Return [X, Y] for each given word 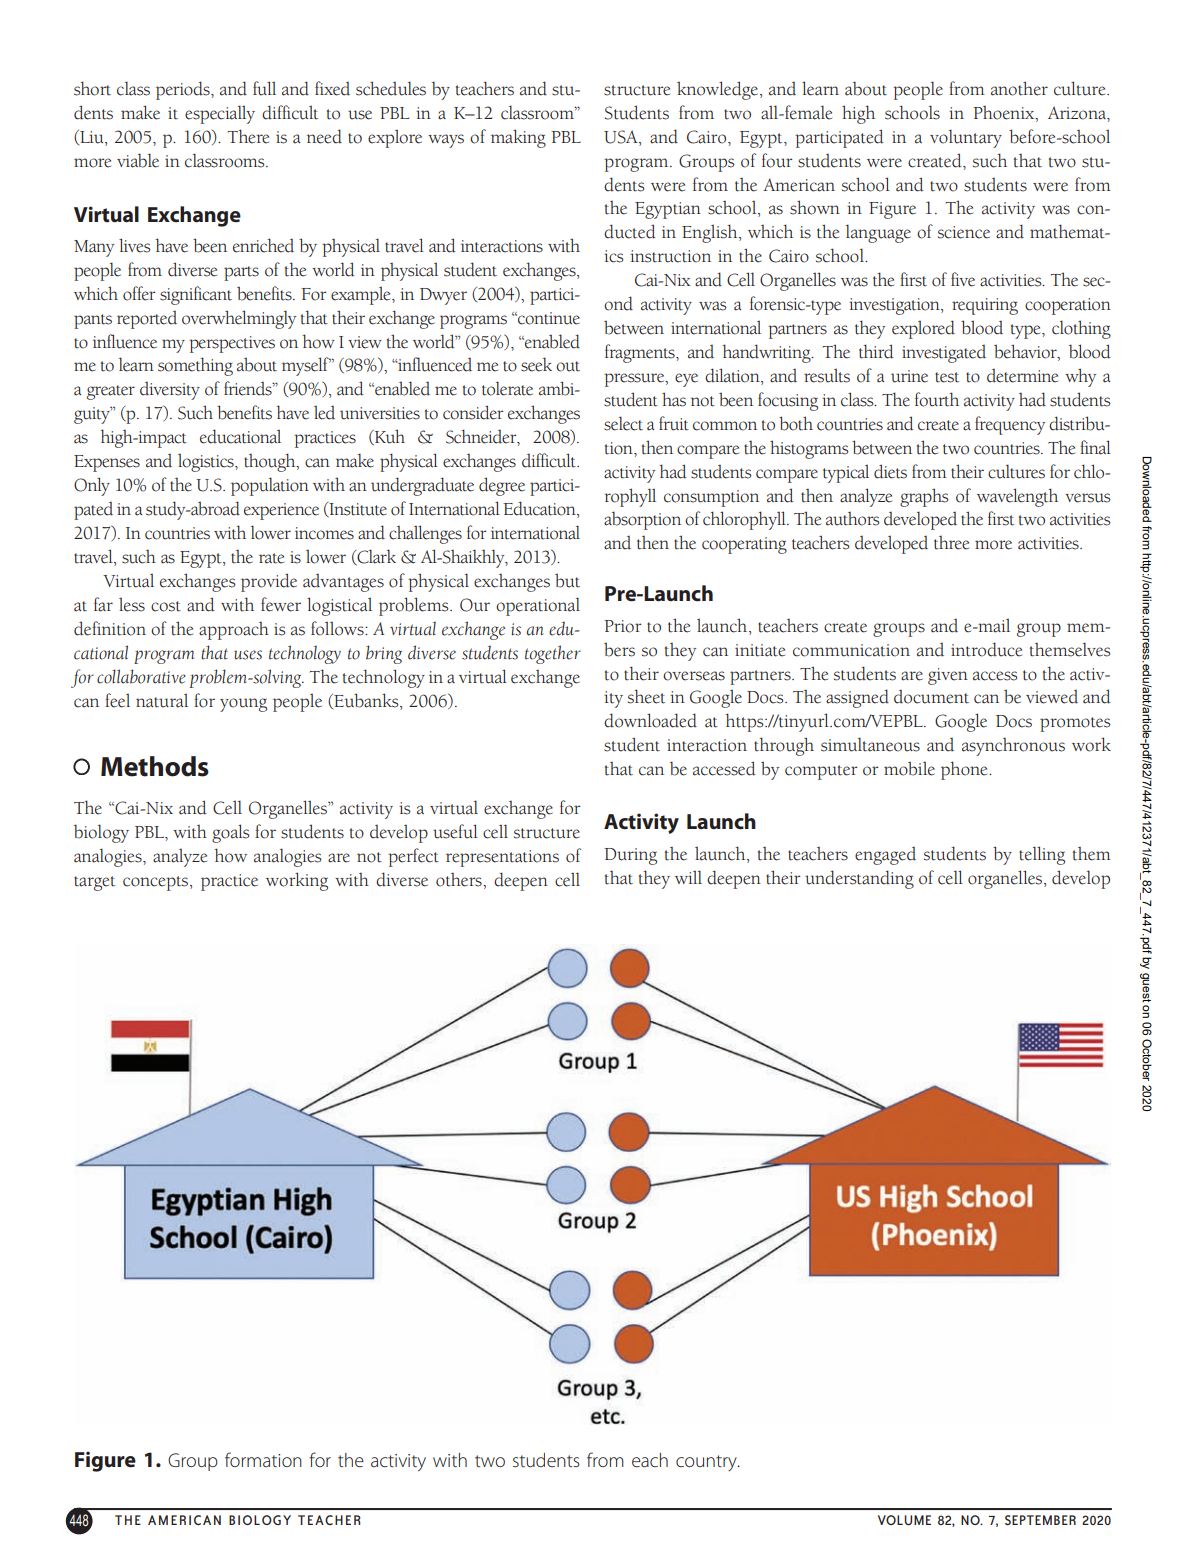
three [951, 543]
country [707, 1463]
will [688, 877]
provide [269, 582]
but [567, 580]
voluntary [966, 138]
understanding [859, 879]
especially [220, 114]
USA [622, 137]
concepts [157, 883]
